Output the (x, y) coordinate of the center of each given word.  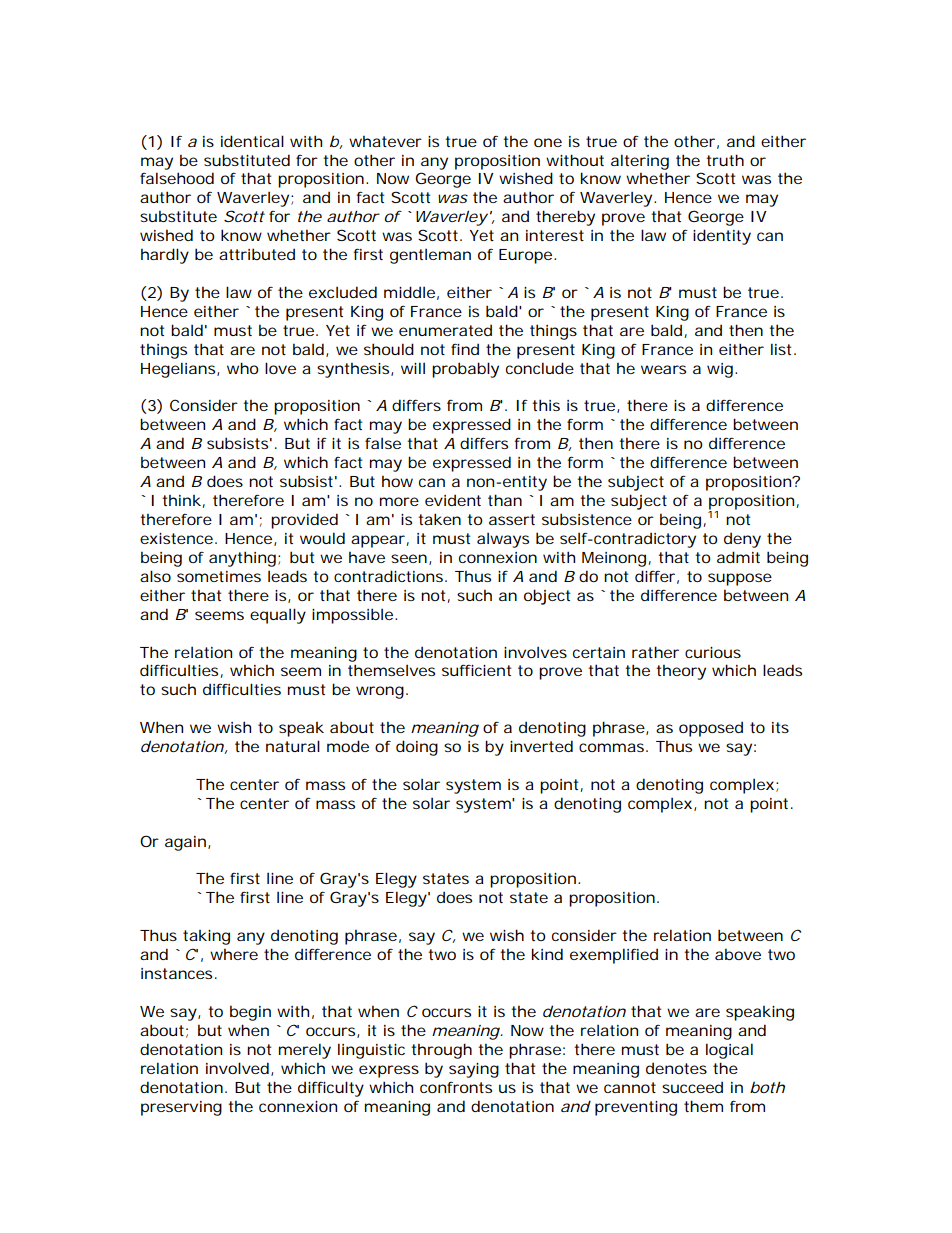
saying (474, 1070)
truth (725, 160)
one (548, 142)
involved (237, 1068)
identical (252, 141)
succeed (692, 1087)
